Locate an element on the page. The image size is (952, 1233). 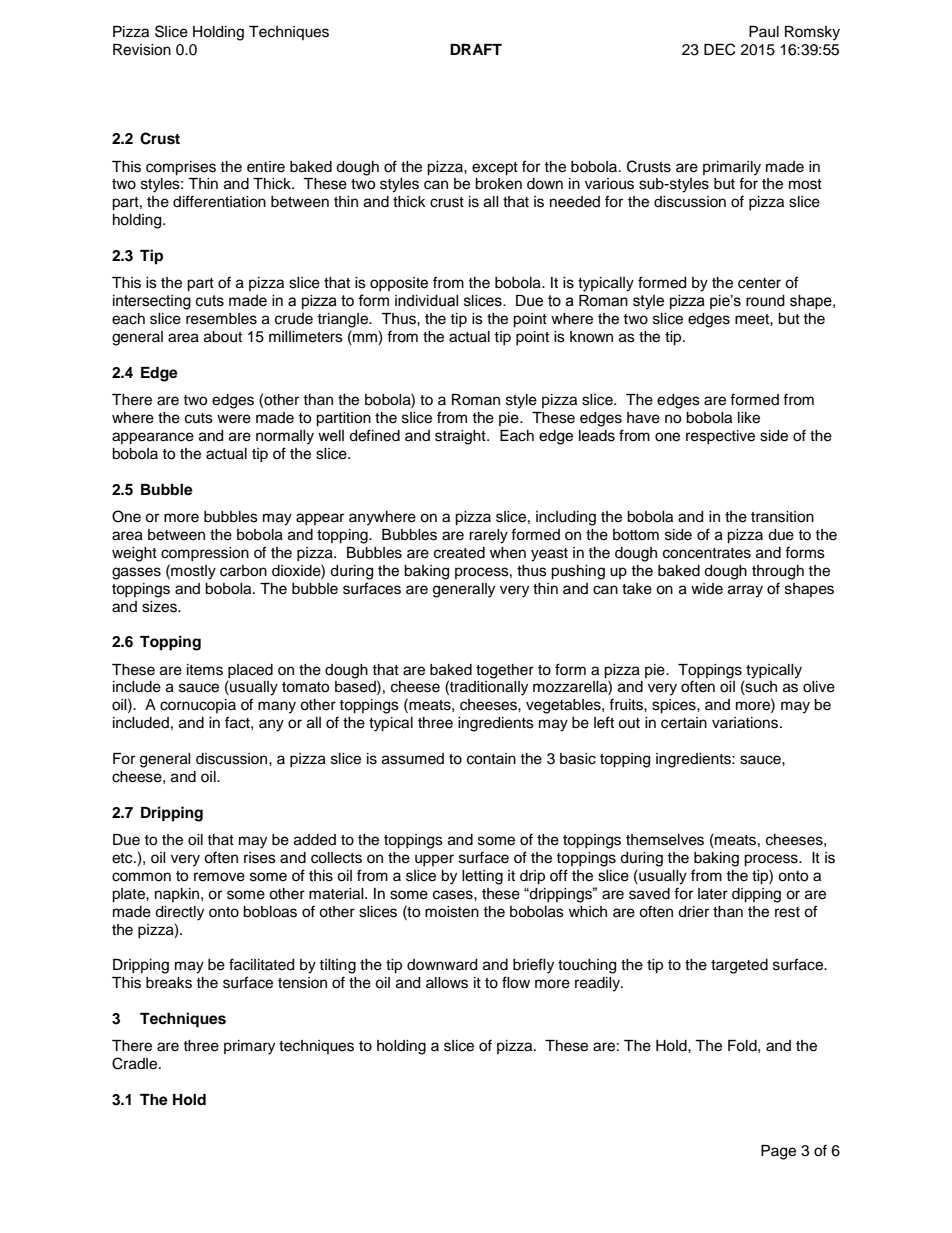
Revision is located at coordinates (142, 50).
